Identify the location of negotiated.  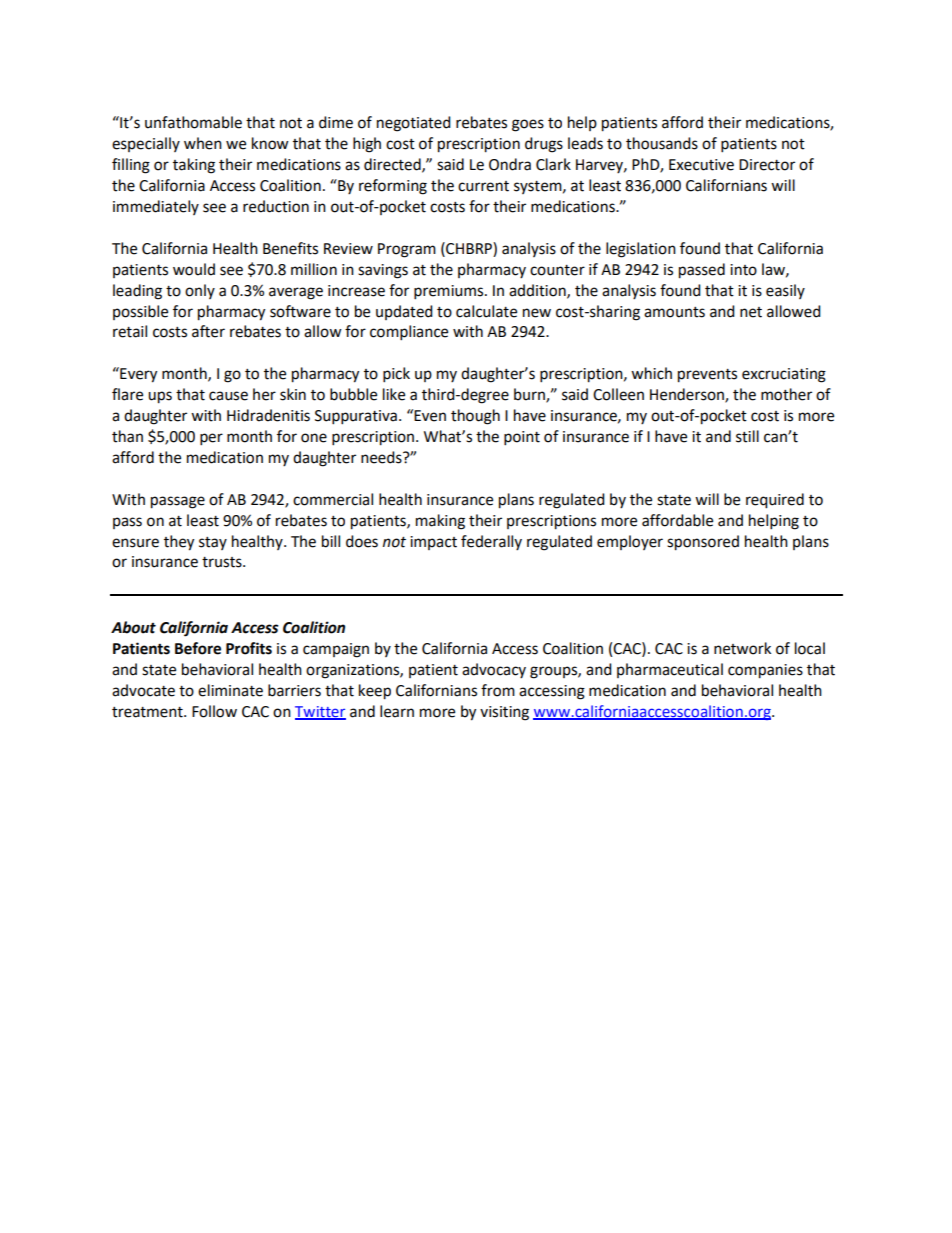
(414, 124).
